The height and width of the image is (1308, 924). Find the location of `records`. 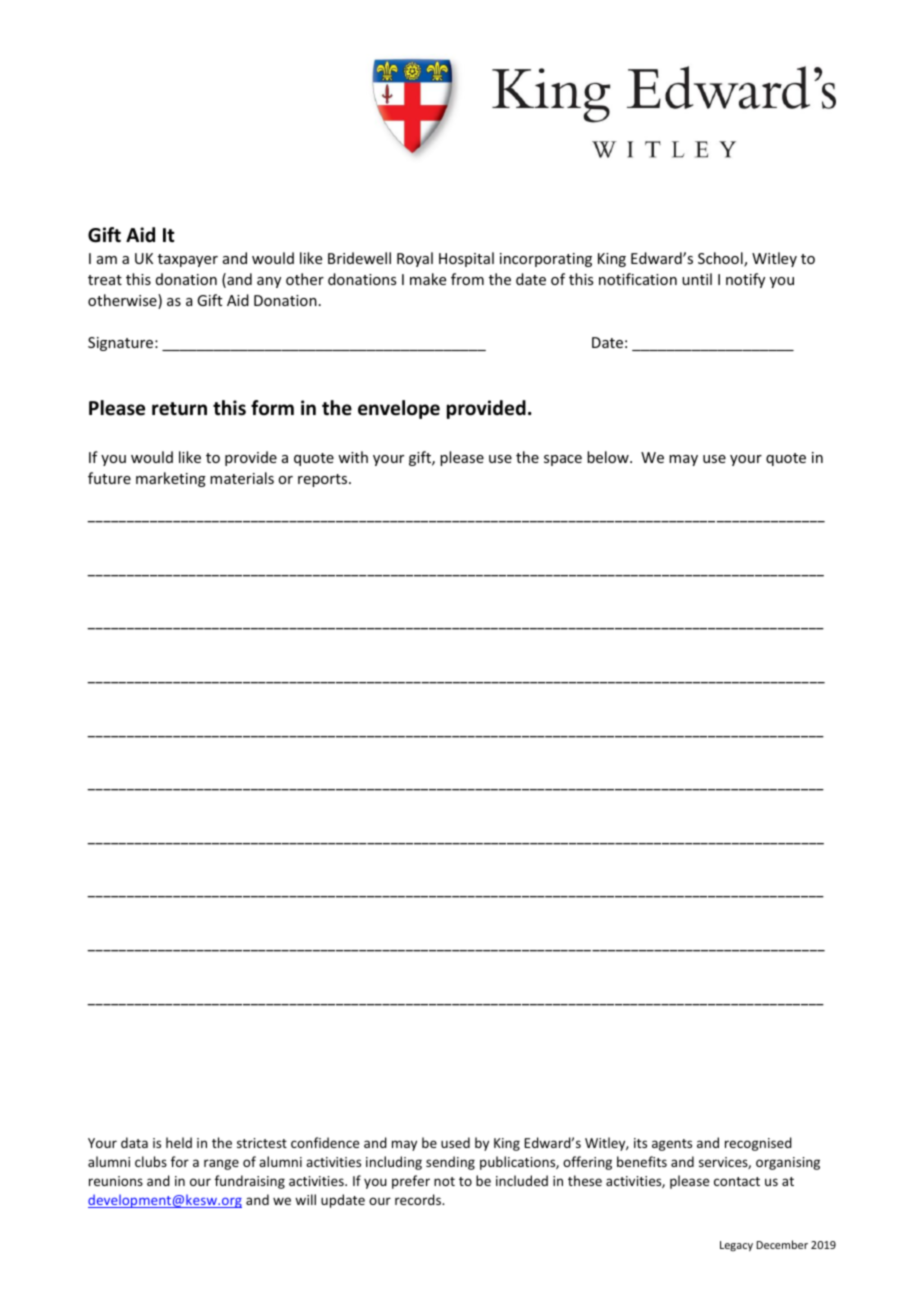

records is located at coordinates (419, 1199).
